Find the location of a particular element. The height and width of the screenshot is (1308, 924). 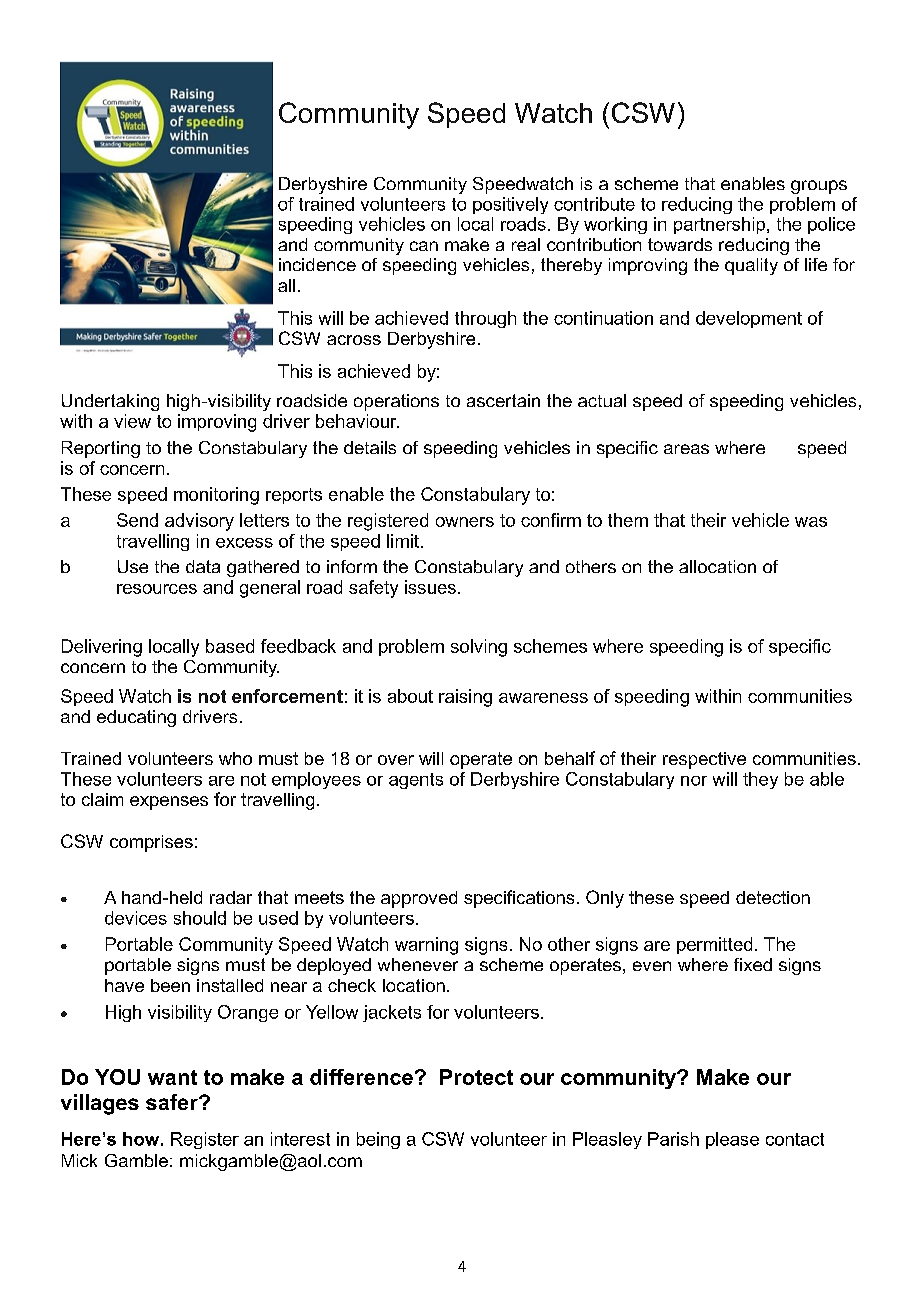

Protect is located at coordinates (476, 1077).
